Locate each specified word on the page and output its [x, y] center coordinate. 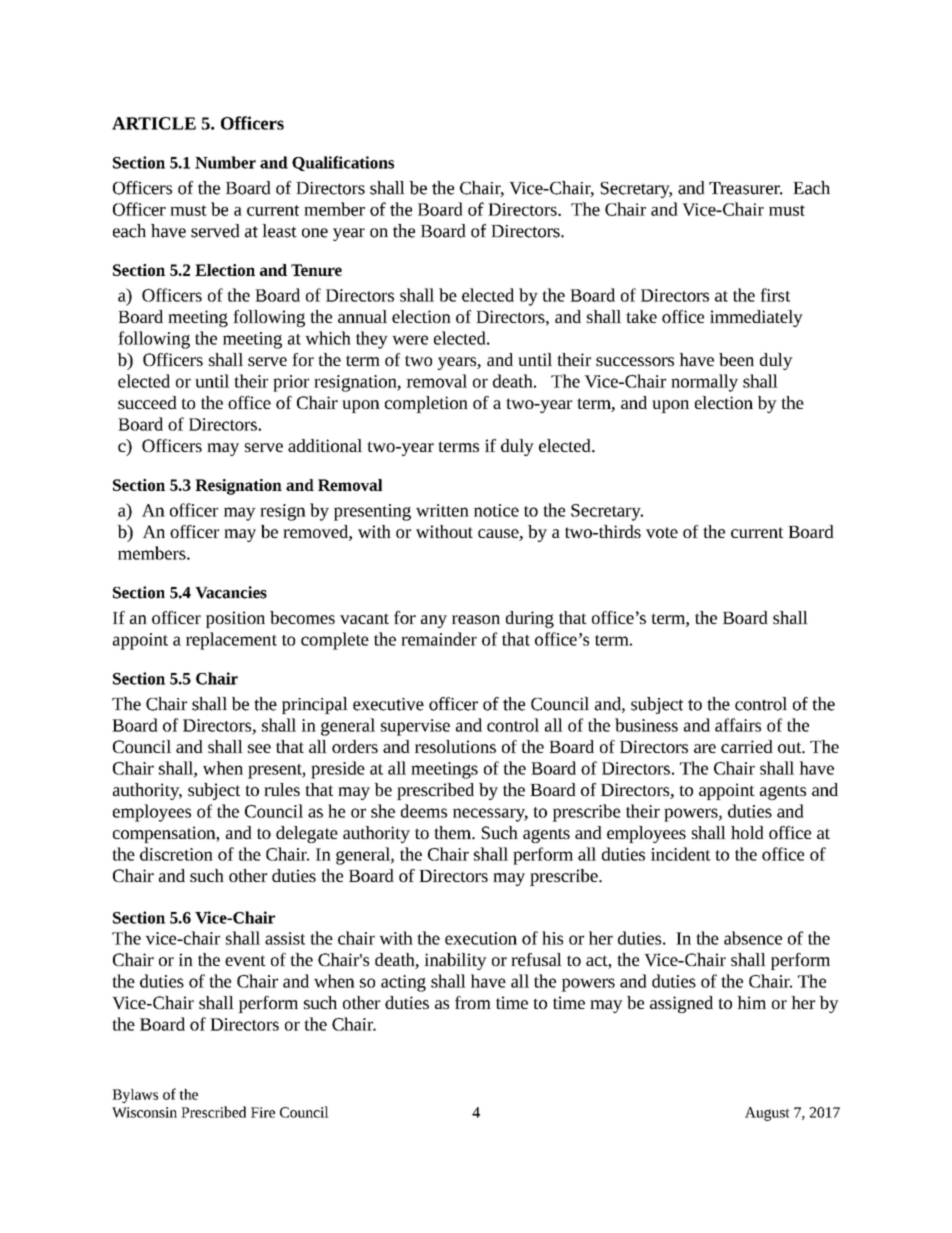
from [473, 1002]
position [235, 619]
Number [225, 162]
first [775, 295]
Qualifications [343, 163]
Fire [263, 1112]
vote [662, 532]
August [767, 1114]
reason [476, 619]
